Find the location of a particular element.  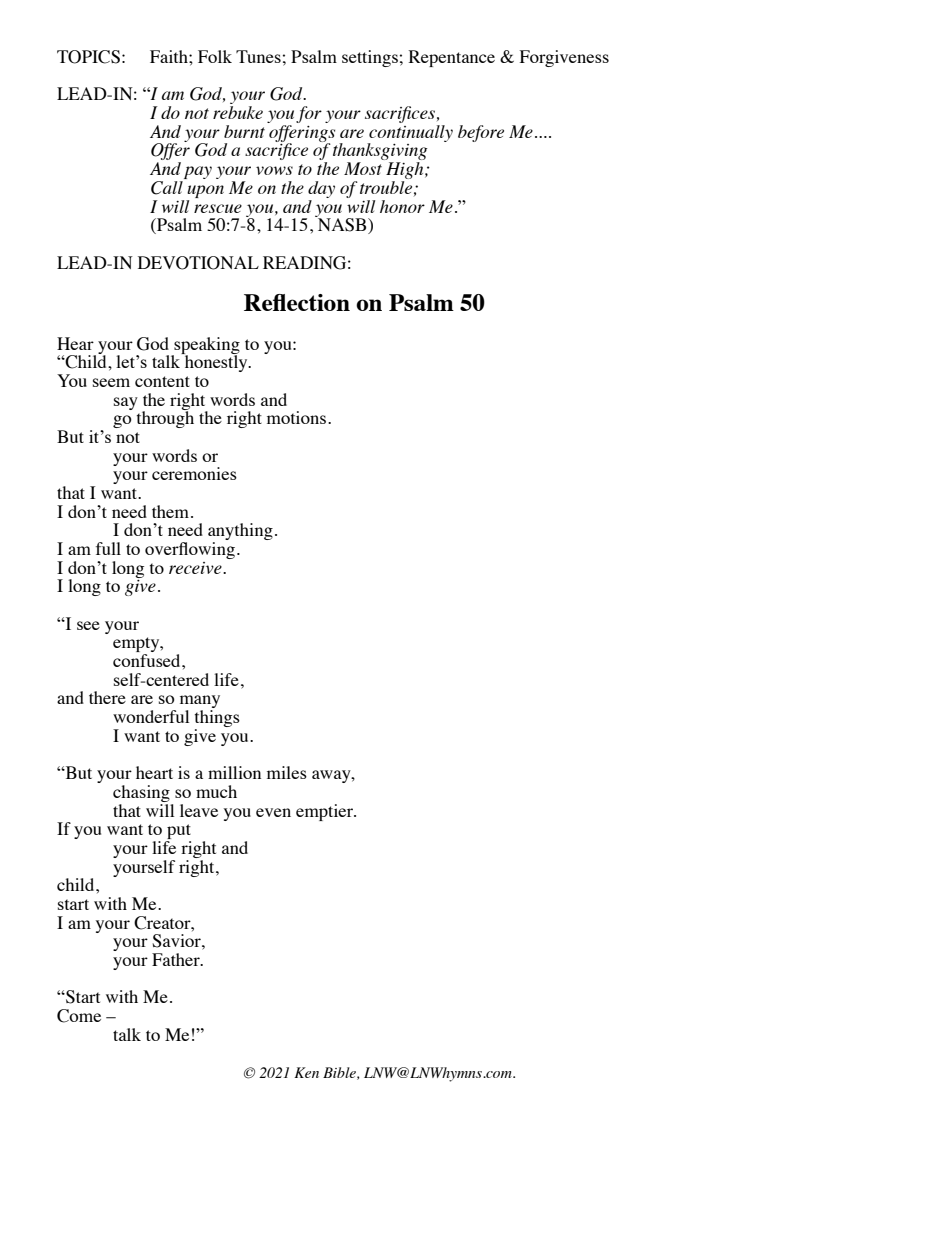

anything is located at coordinates (240, 533).
